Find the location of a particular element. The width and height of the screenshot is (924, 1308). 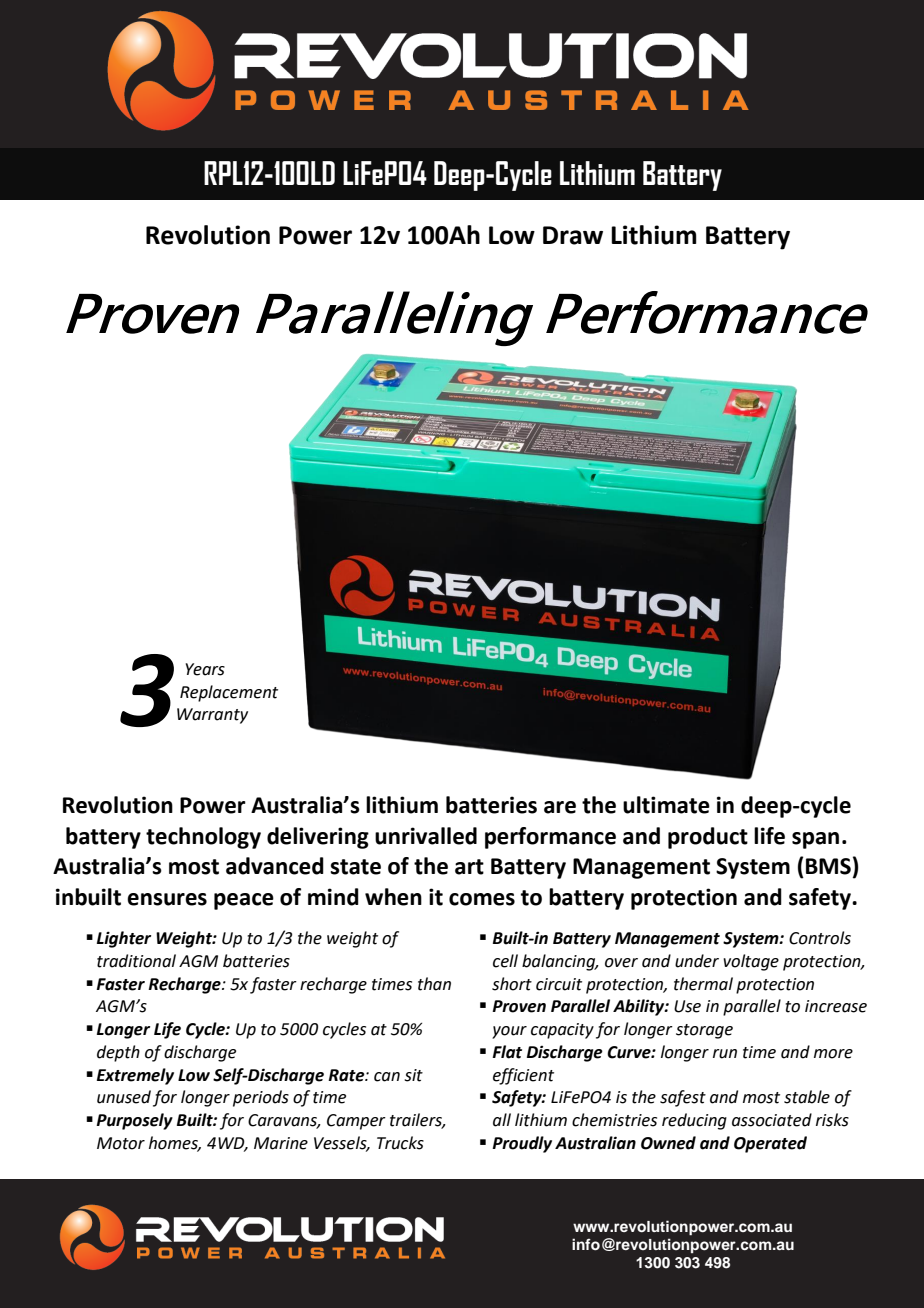

Draw is located at coordinates (573, 235).
